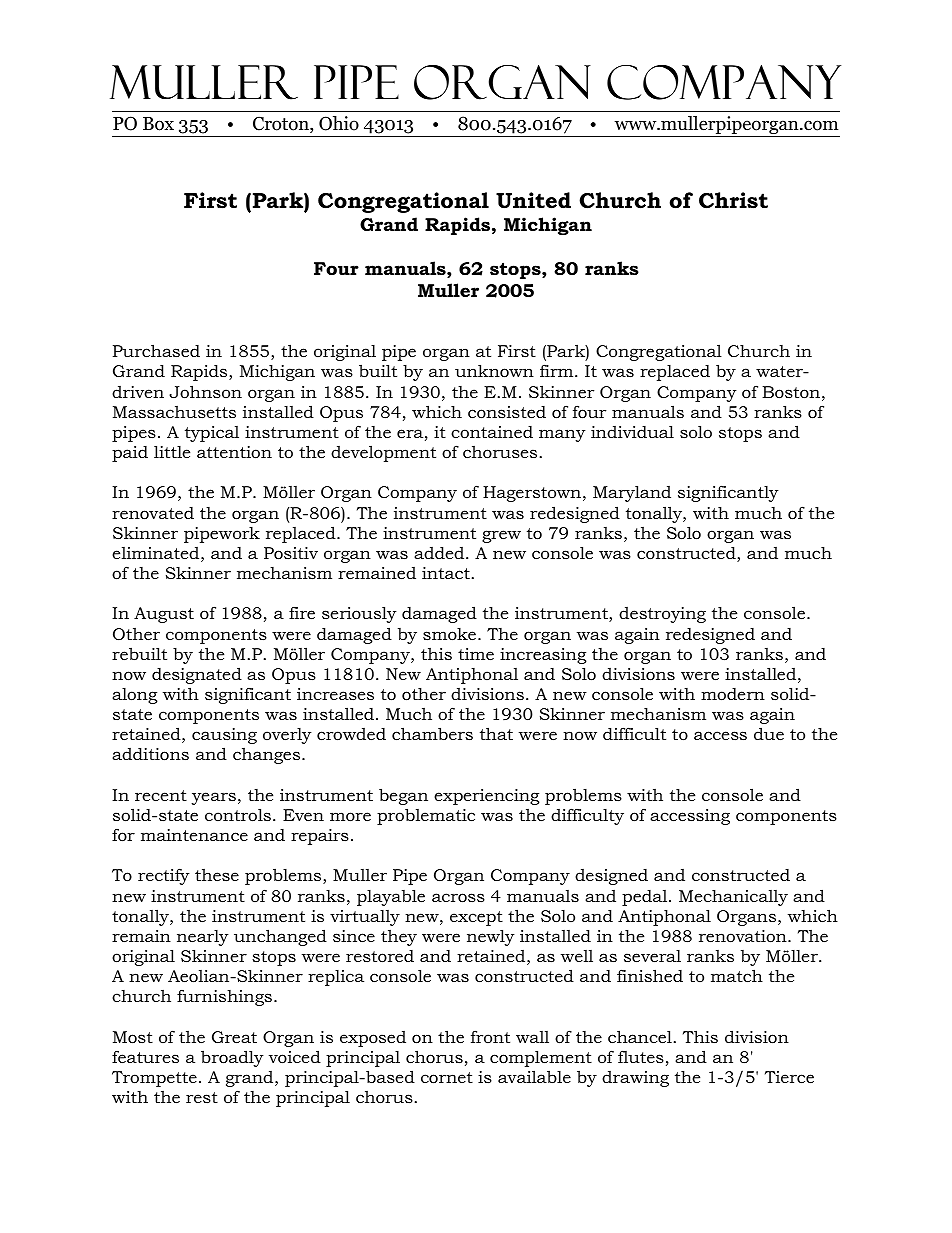  Describe the element at coordinates (635, 1079) in the image. I see `drawing` at that location.
